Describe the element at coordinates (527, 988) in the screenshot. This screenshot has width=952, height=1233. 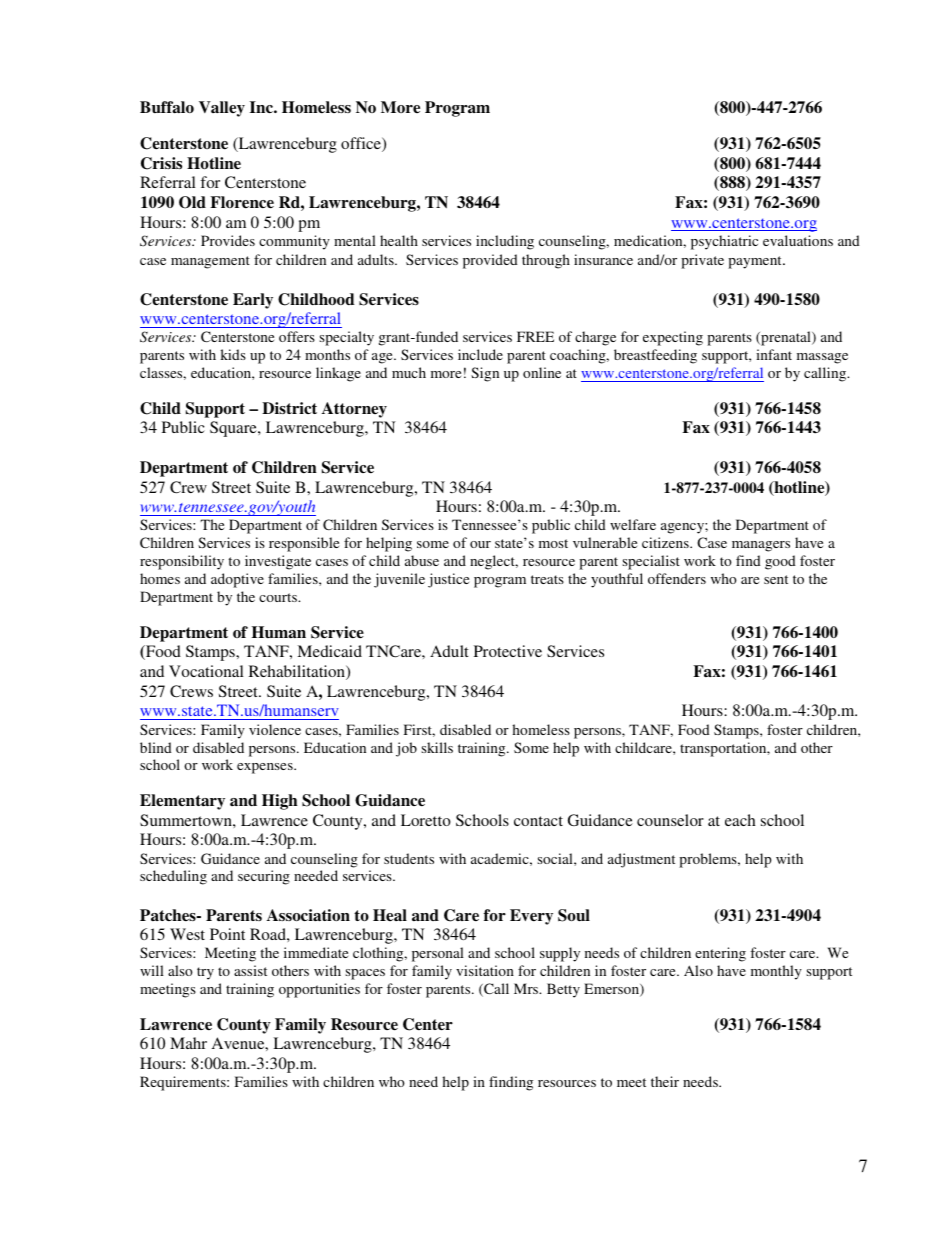
I see `Mrs` at that location.
